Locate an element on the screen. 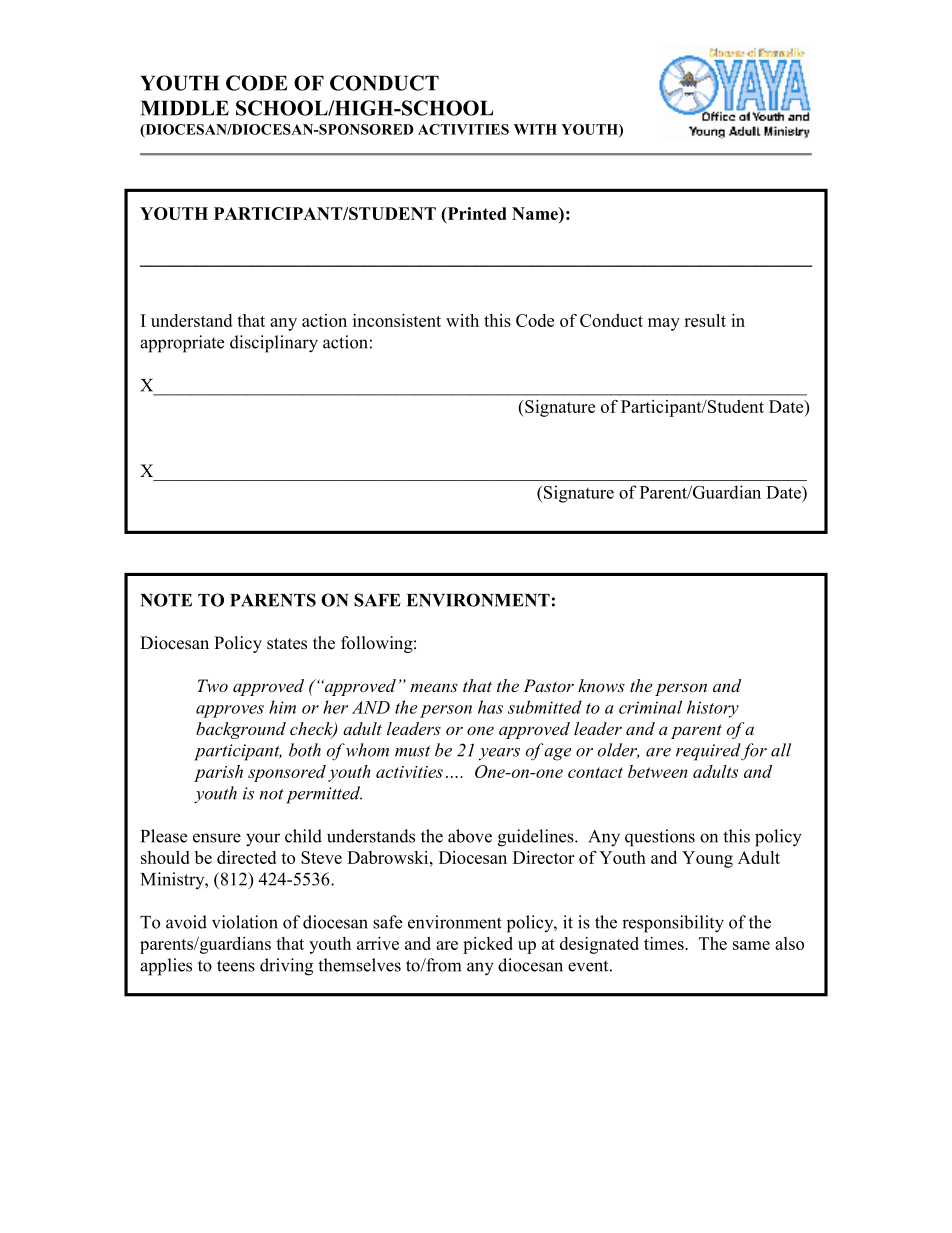  Name is located at coordinates (536, 213).
